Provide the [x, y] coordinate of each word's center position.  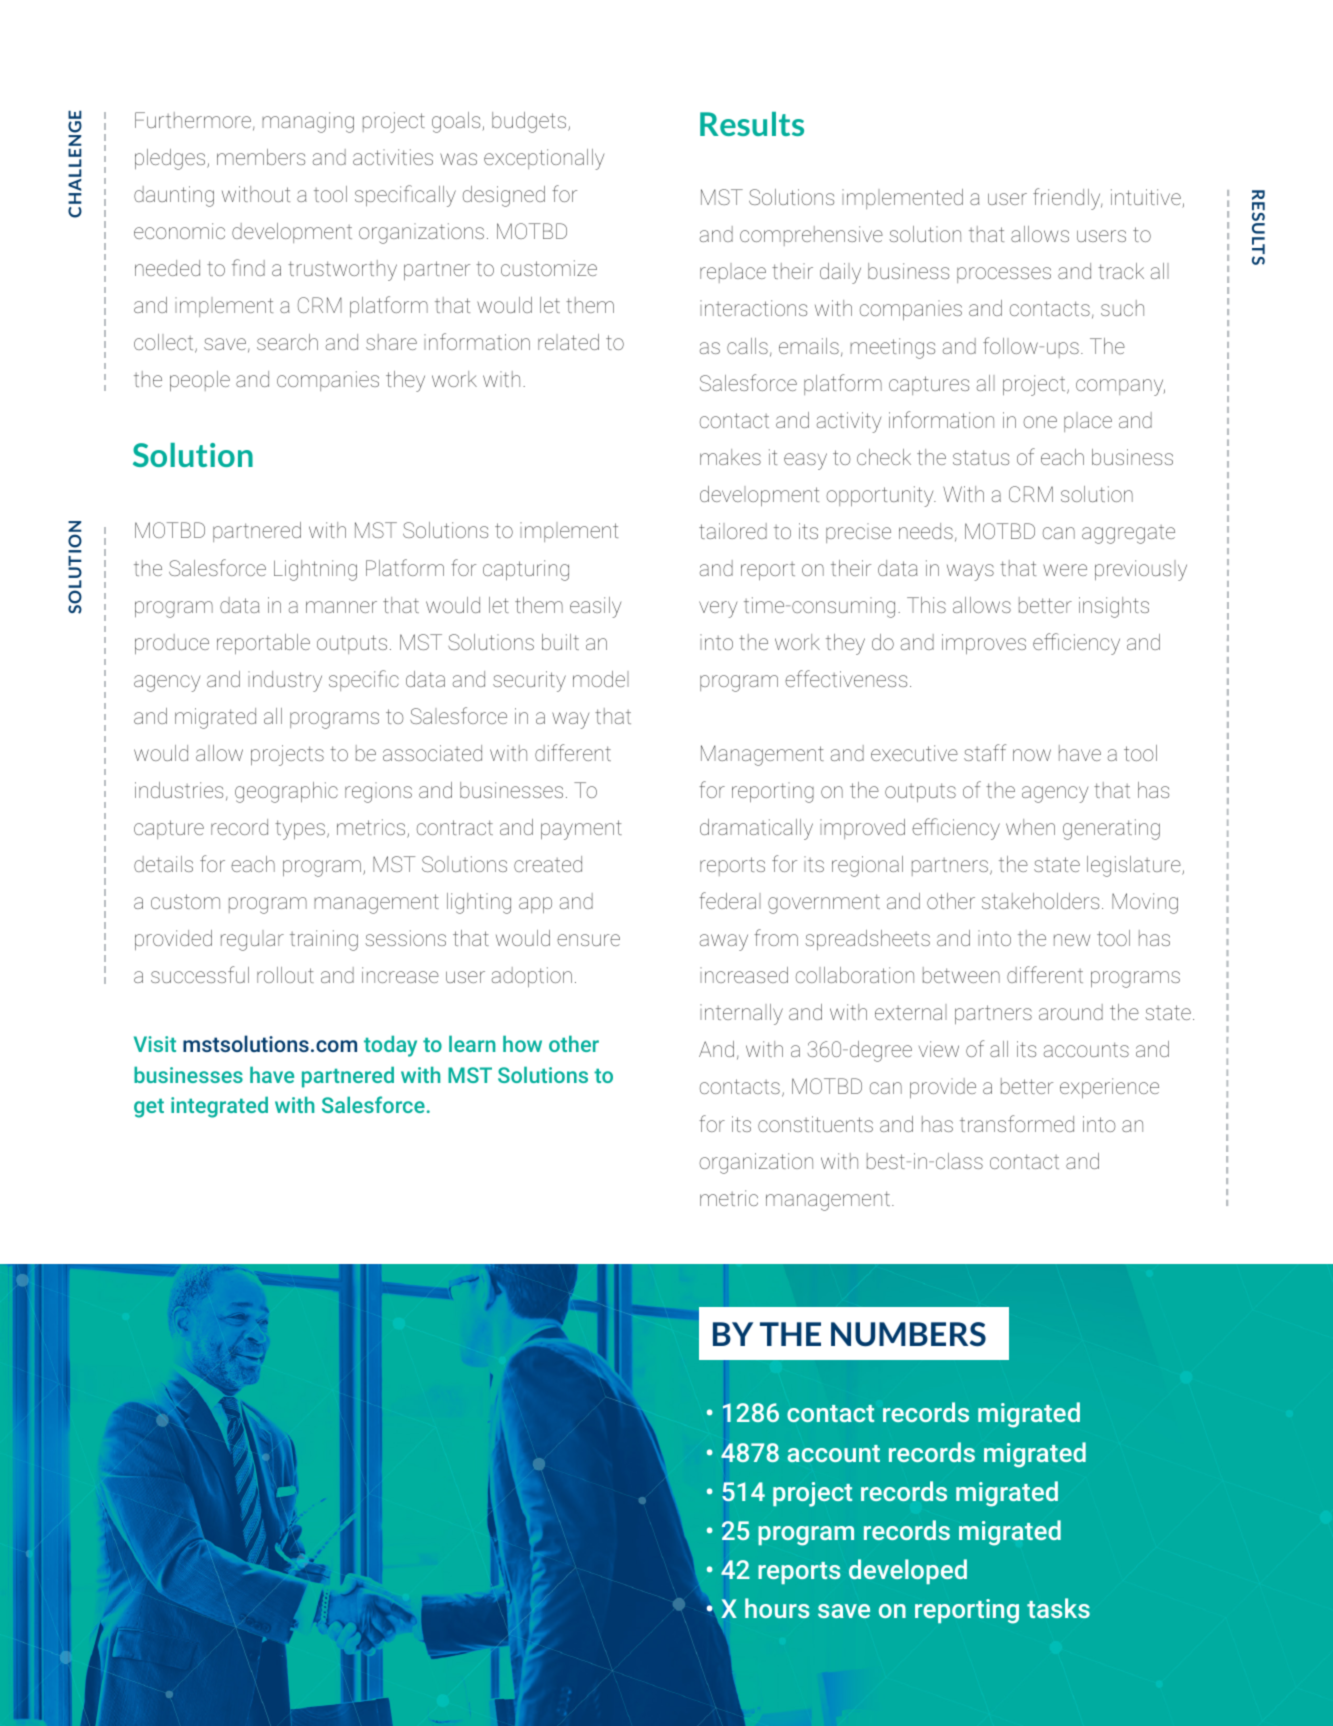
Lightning [315, 570]
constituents [815, 1124]
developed [908, 1571]
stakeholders [1040, 901]
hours [777, 1608]
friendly [1067, 199]
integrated [219, 1107]
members [261, 157]
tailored [733, 531]
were [1065, 570]
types [300, 830]
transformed [1017, 1123]
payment [581, 830]
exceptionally [544, 159]
